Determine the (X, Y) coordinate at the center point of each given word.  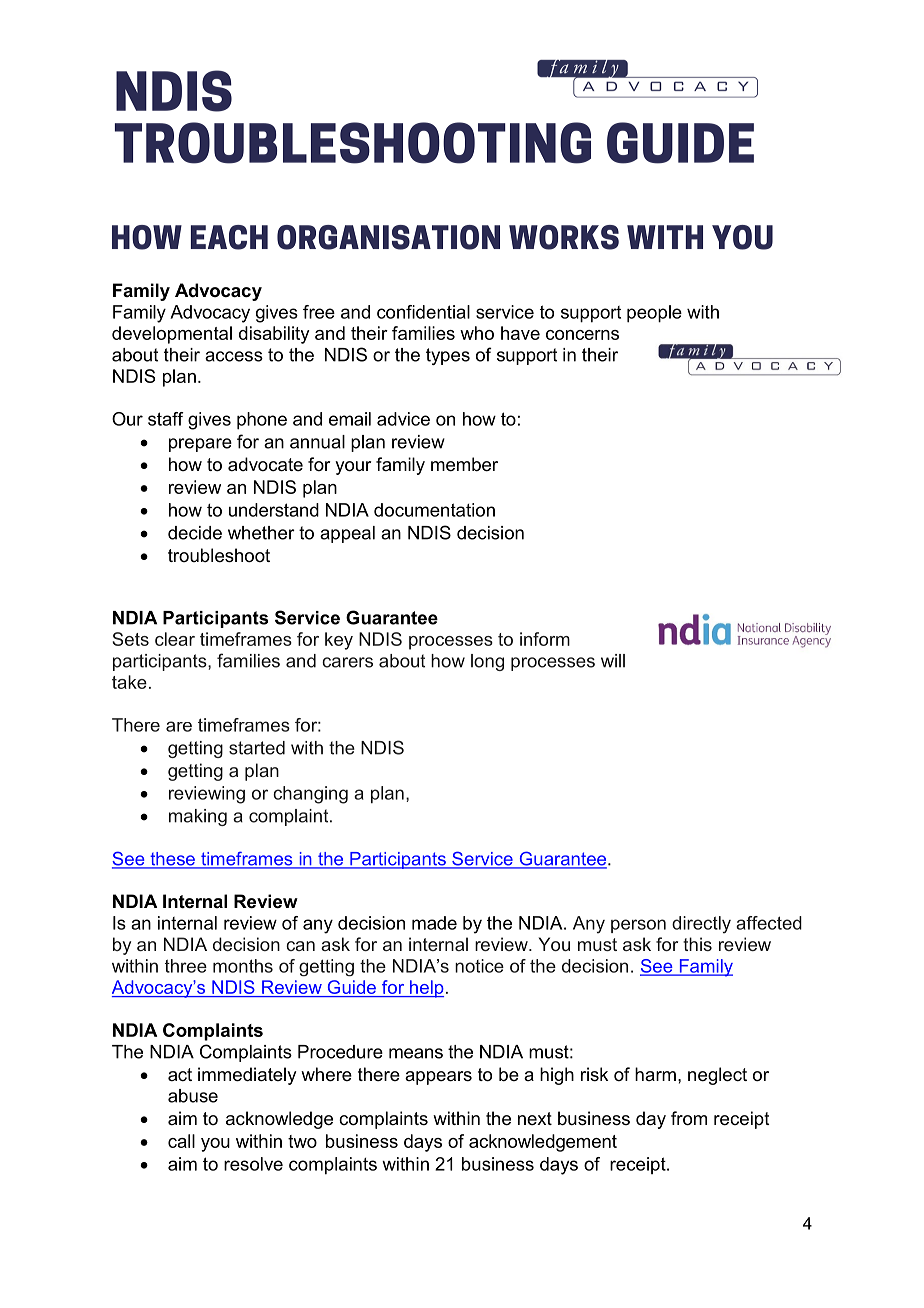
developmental (172, 335)
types (448, 356)
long (487, 662)
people (654, 314)
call (181, 1141)
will (613, 661)
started (257, 748)
